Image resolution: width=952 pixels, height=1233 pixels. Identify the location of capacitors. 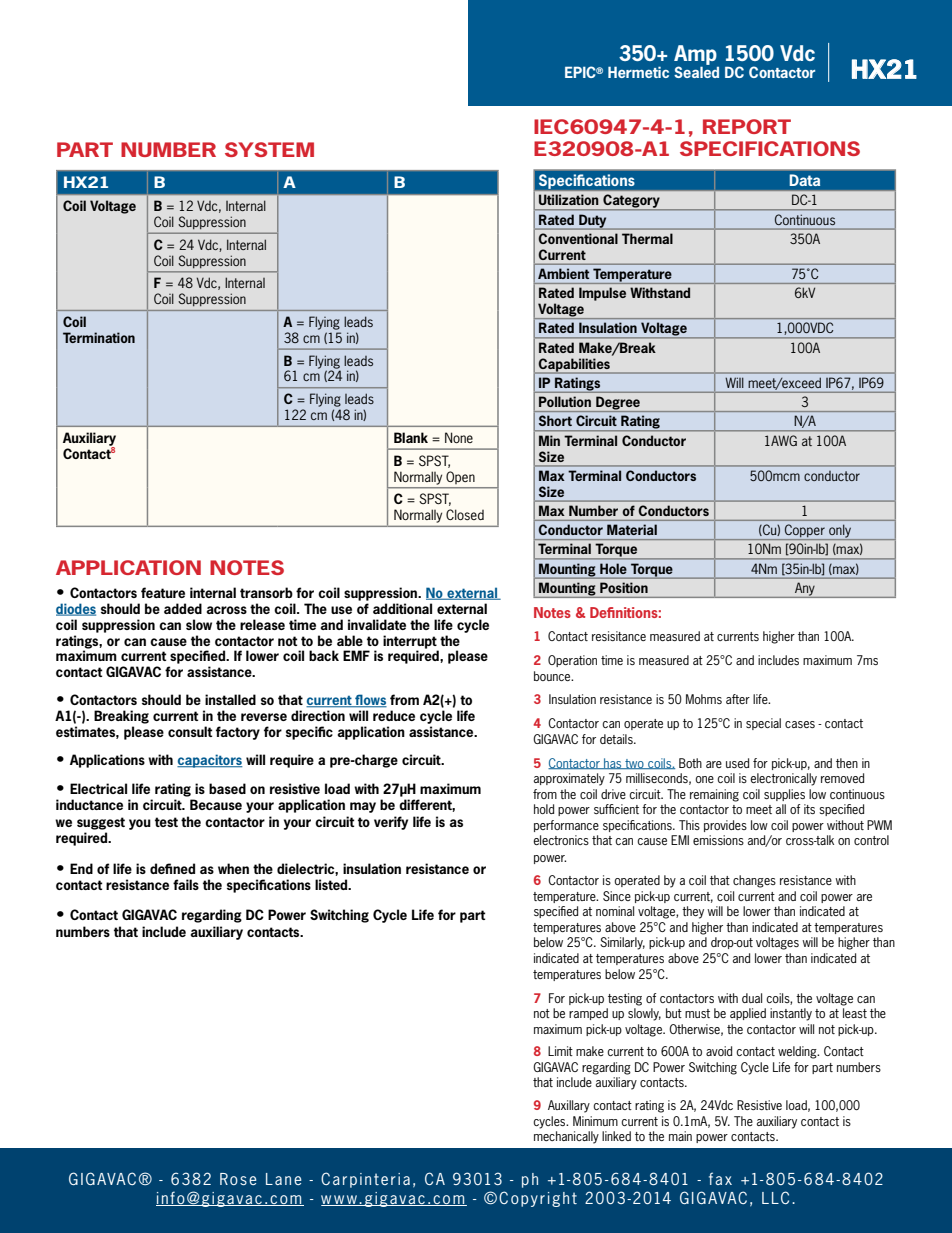
(210, 761).
